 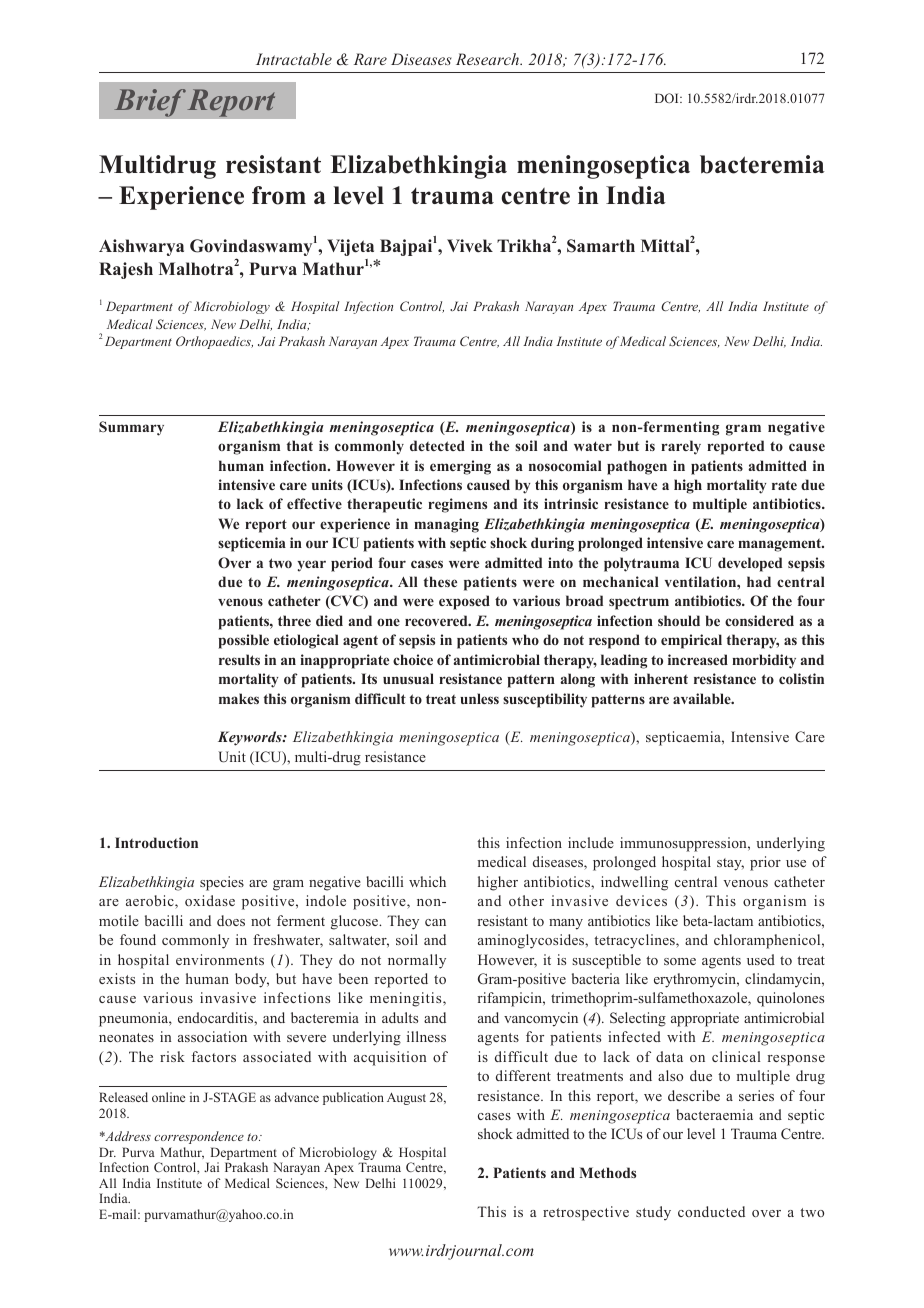 What do you see at coordinates (668, 98) in the screenshot?
I see `DOI` at bounding box center [668, 98].
